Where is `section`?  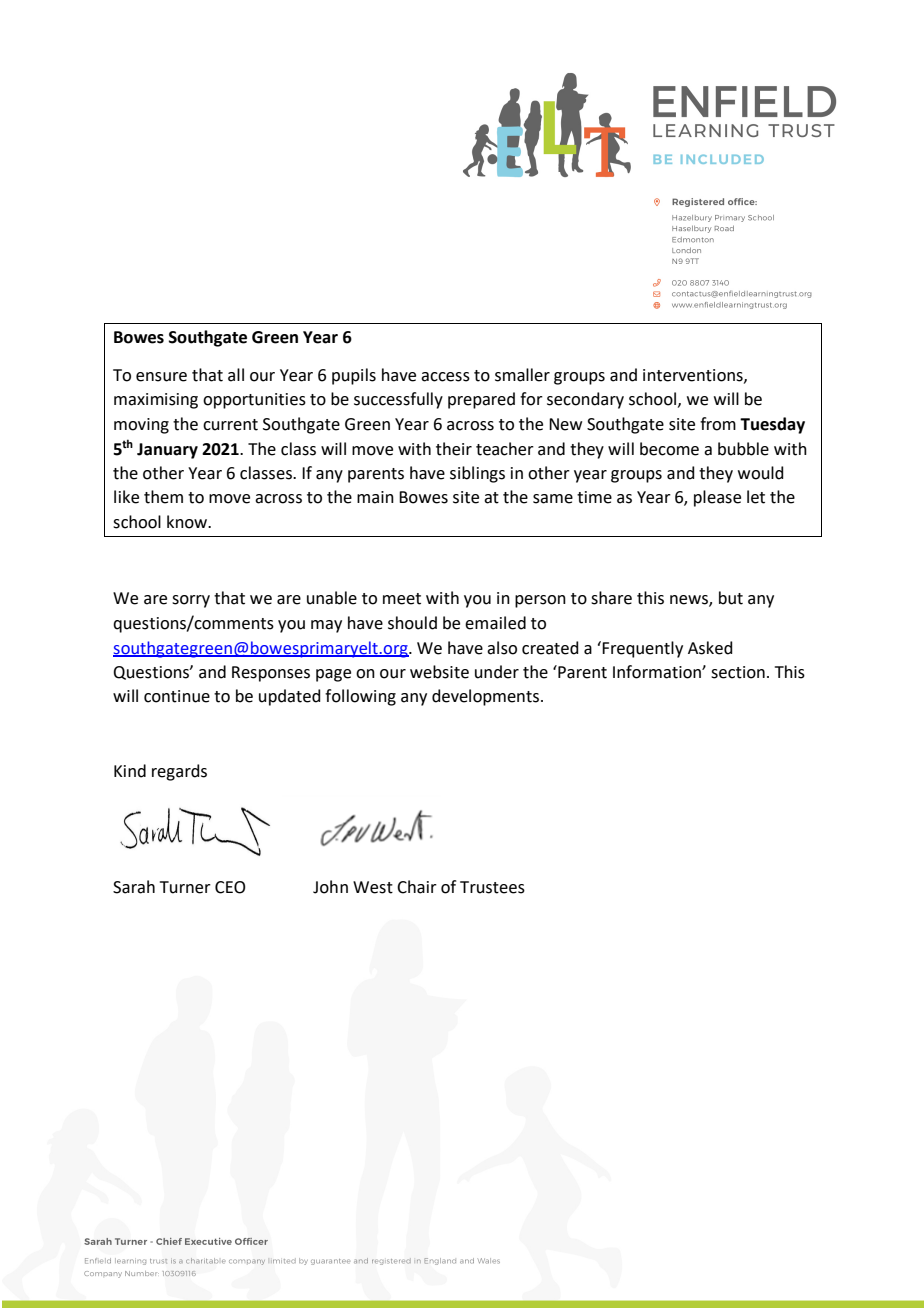 section is located at coordinates (738, 672).
